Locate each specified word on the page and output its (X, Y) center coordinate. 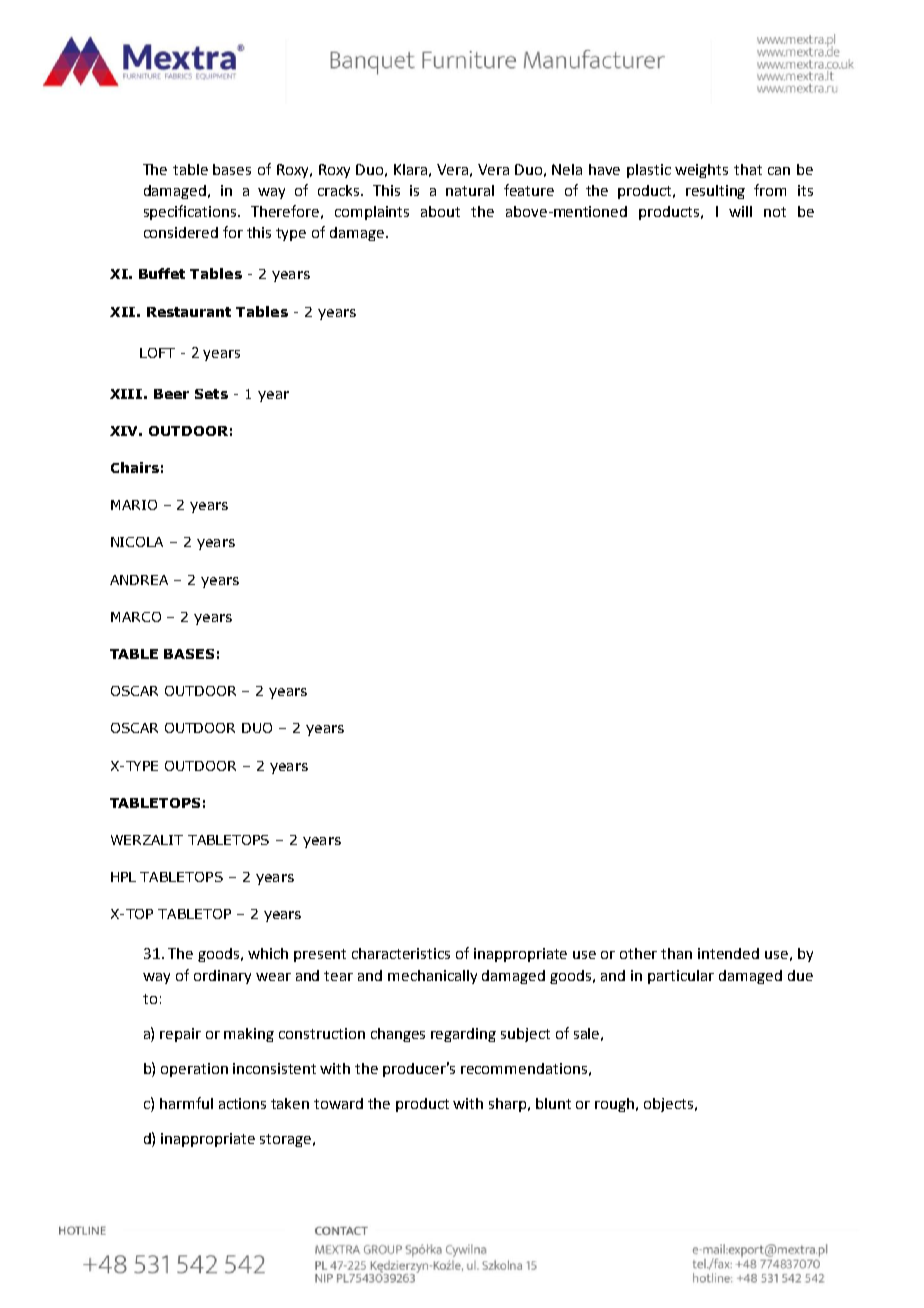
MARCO (136, 617)
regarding (463, 1035)
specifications (191, 212)
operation (194, 1070)
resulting (715, 192)
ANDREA (139, 580)
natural (470, 190)
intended (728, 953)
